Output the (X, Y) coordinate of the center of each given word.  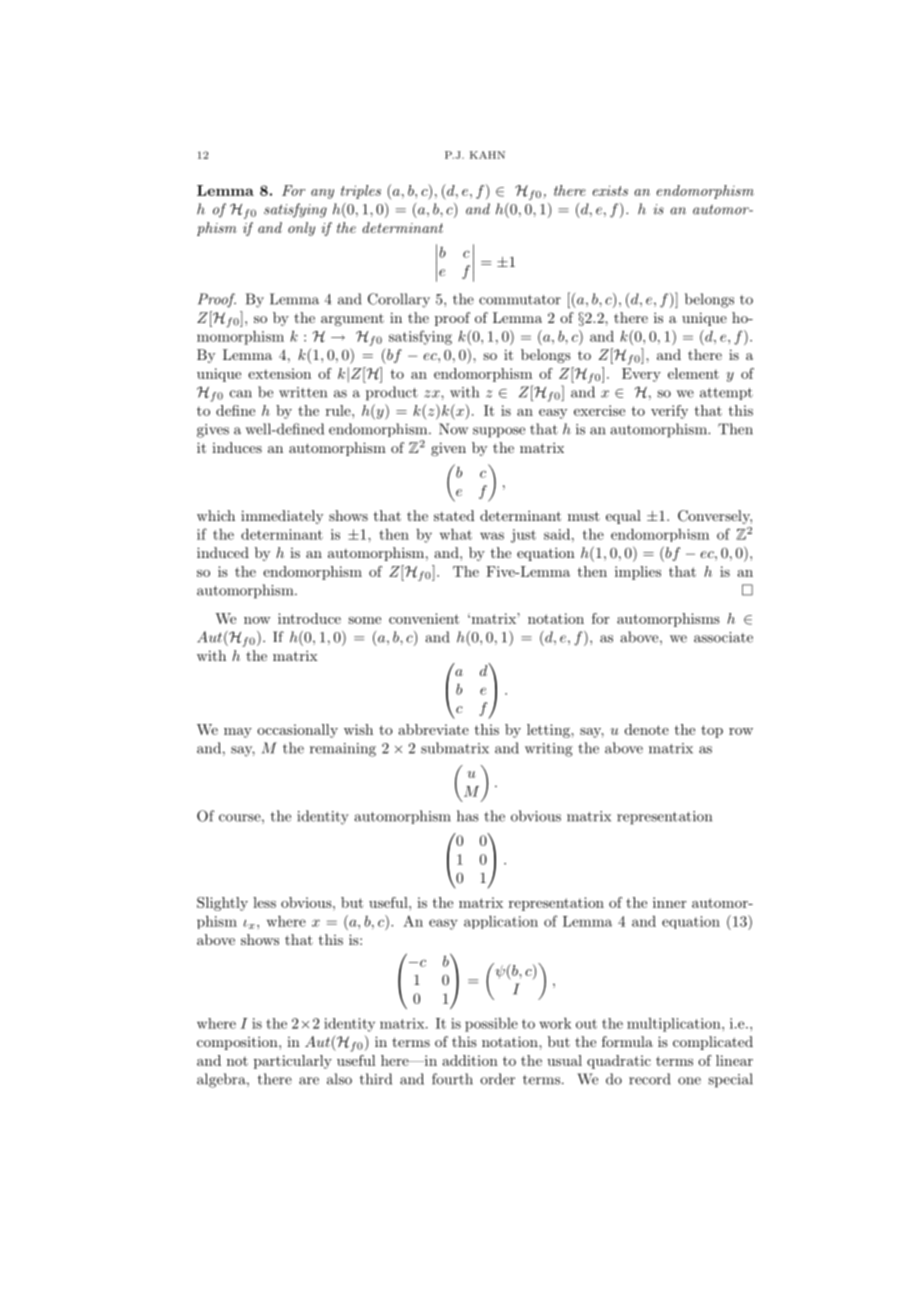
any (322, 194)
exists (610, 190)
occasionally (297, 731)
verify (669, 412)
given (448, 449)
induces (237, 447)
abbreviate (433, 729)
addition (470, 1060)
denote (647, 729)
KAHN (487, 155)
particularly (293, 1062)
